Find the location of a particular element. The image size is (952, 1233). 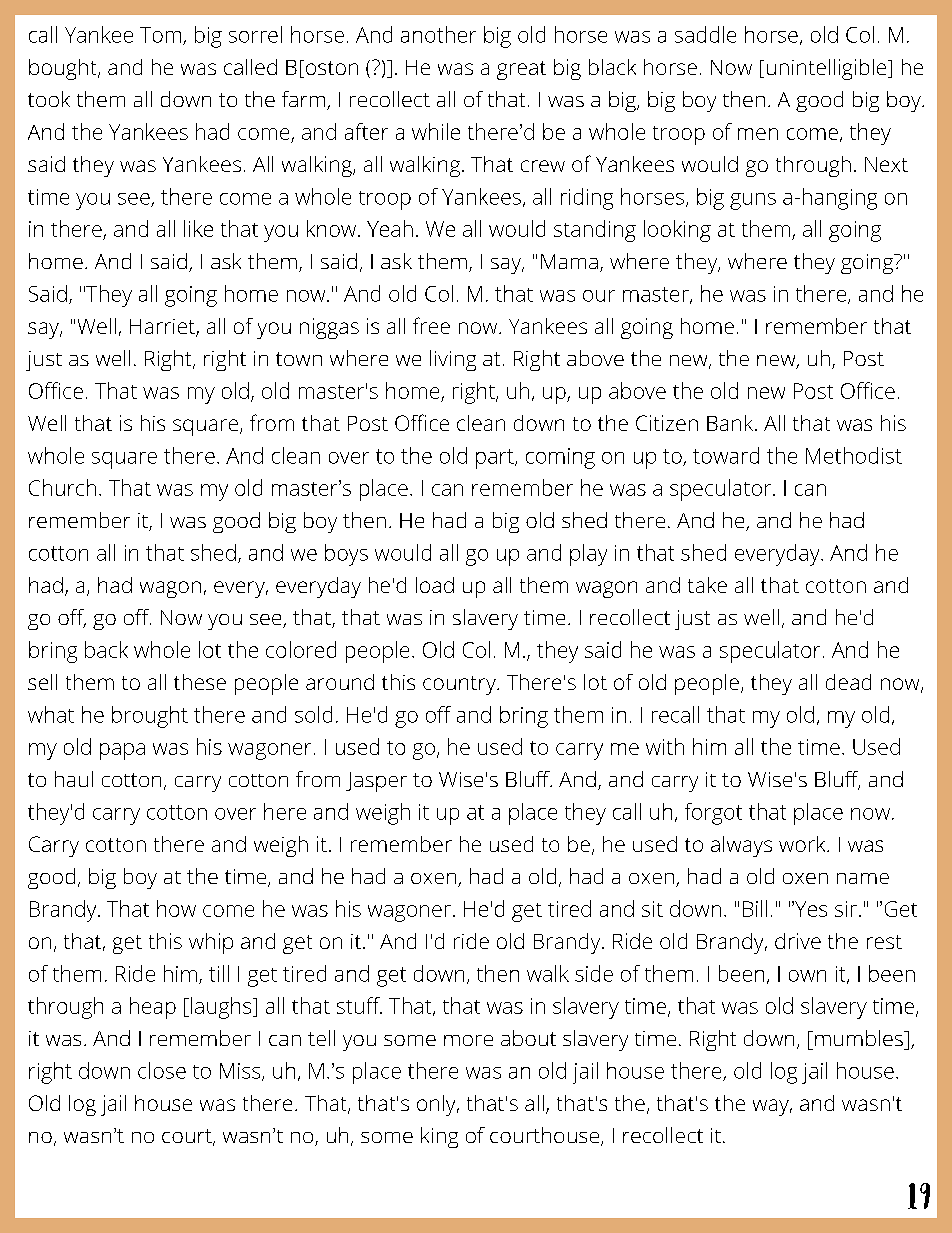

back is located at coordinates (106, 649).
